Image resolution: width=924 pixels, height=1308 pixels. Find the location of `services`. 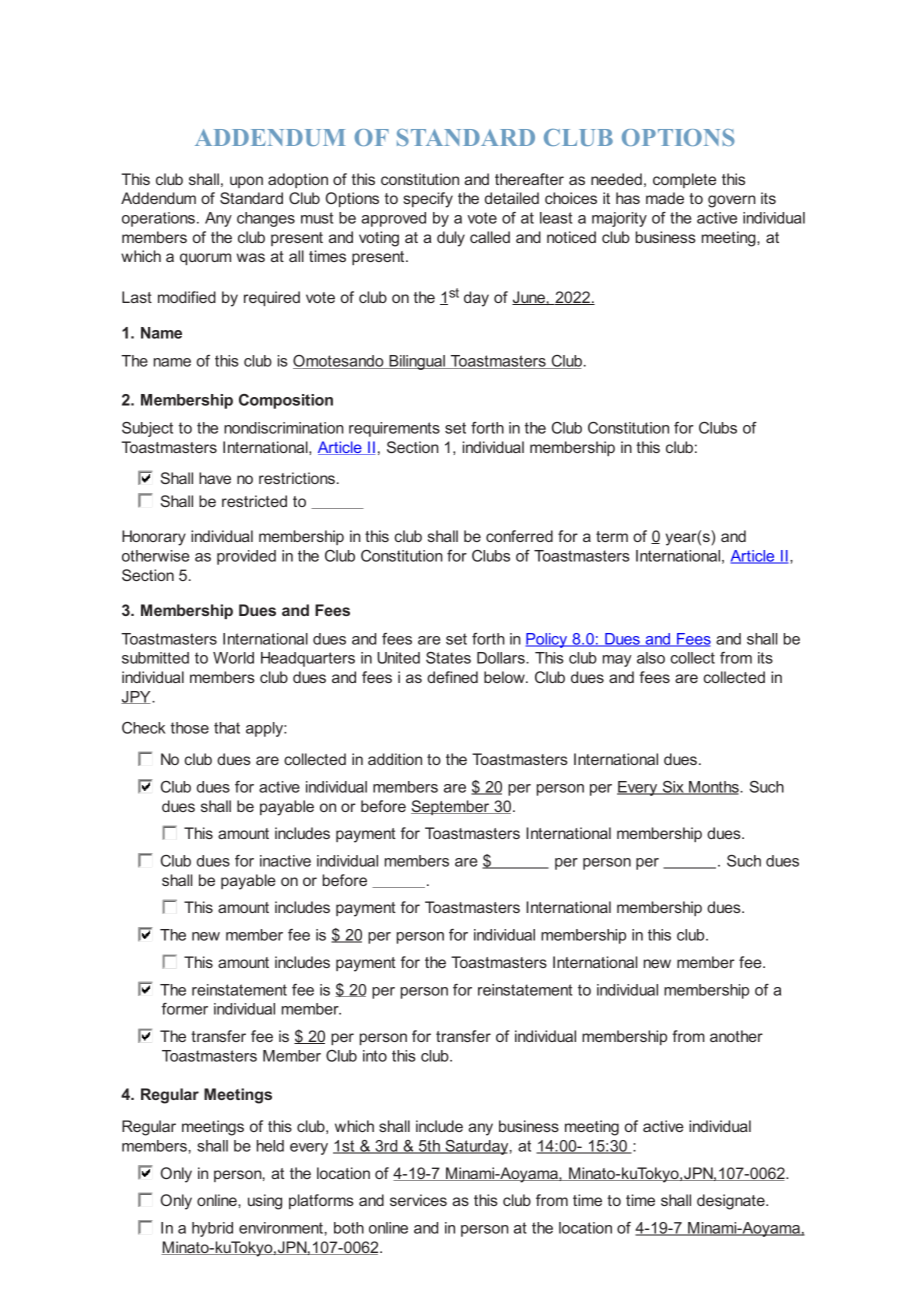

services is located at coordinates (418, 1200).
